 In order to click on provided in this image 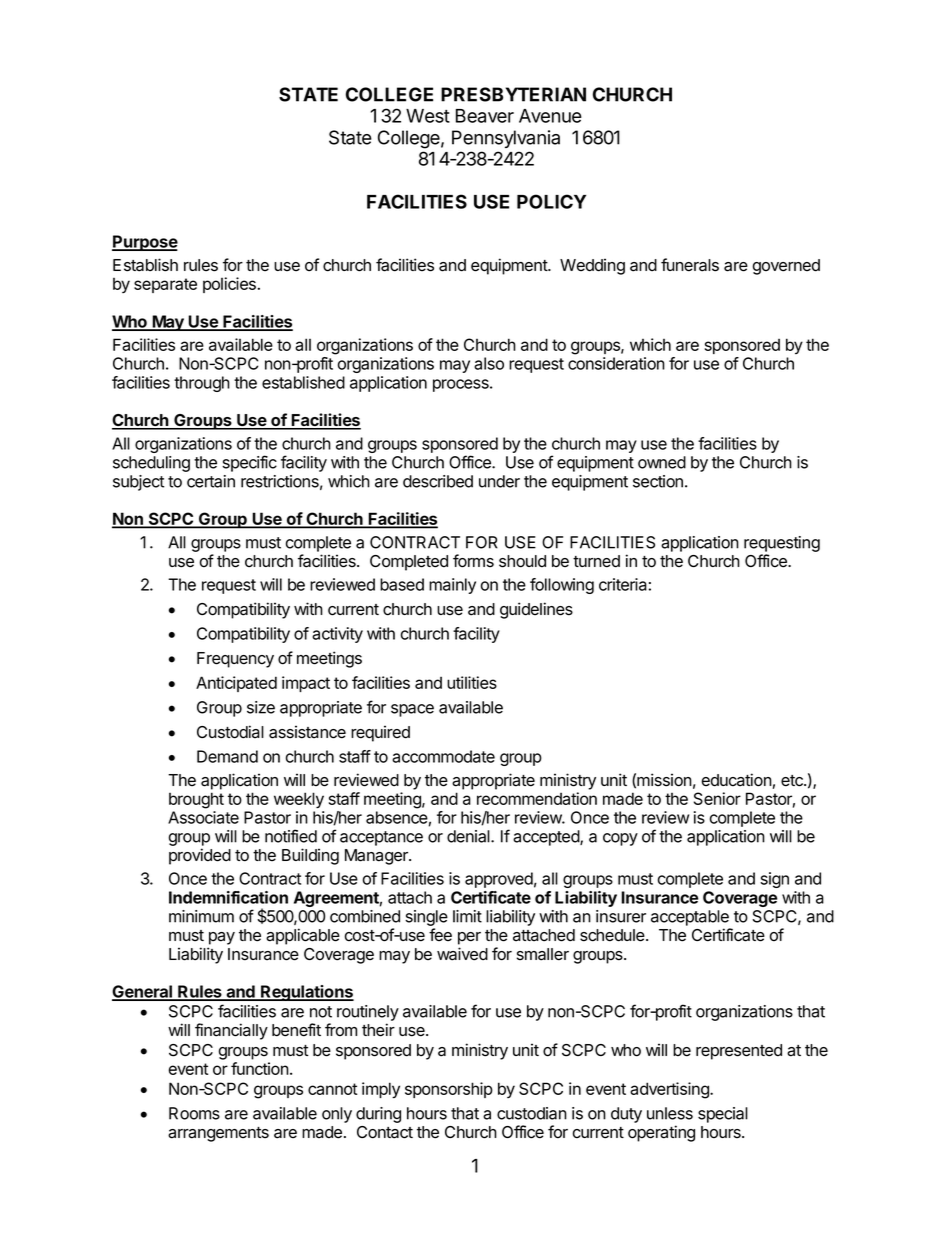, I will do `click(200, 856)`.
